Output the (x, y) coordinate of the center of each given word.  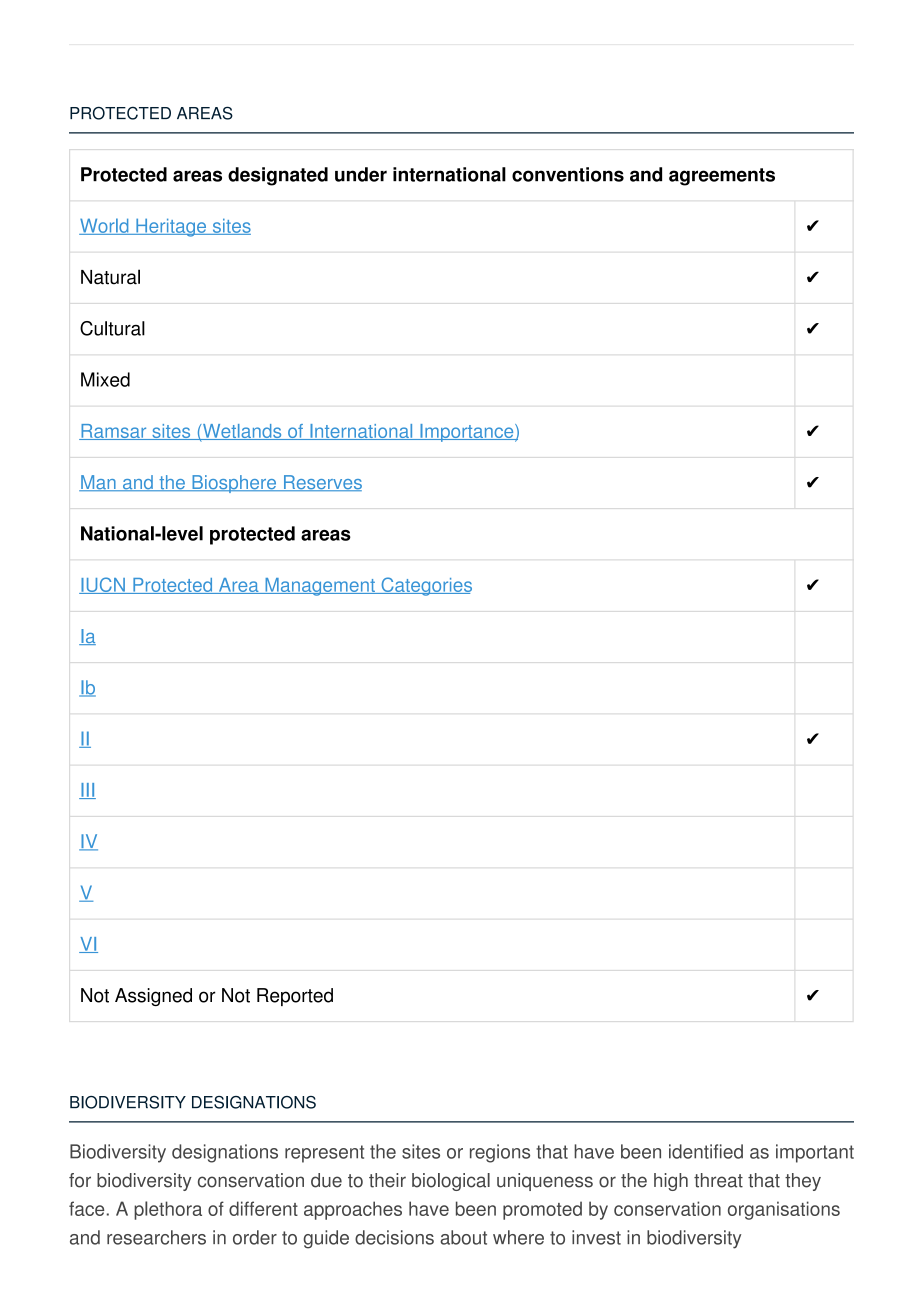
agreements (722, 177)
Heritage (171, 227)
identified (706, 1151)
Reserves (321, 483)
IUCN (103, 585)
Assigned (153, 997)
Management (320, 587)
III (87, 791)
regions (500, 1153)
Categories (425, 586)
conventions (568, 174)
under (361, 174)
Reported (295, 997)
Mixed (105, 379)
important (815, 1153)
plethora (168, 1210)
